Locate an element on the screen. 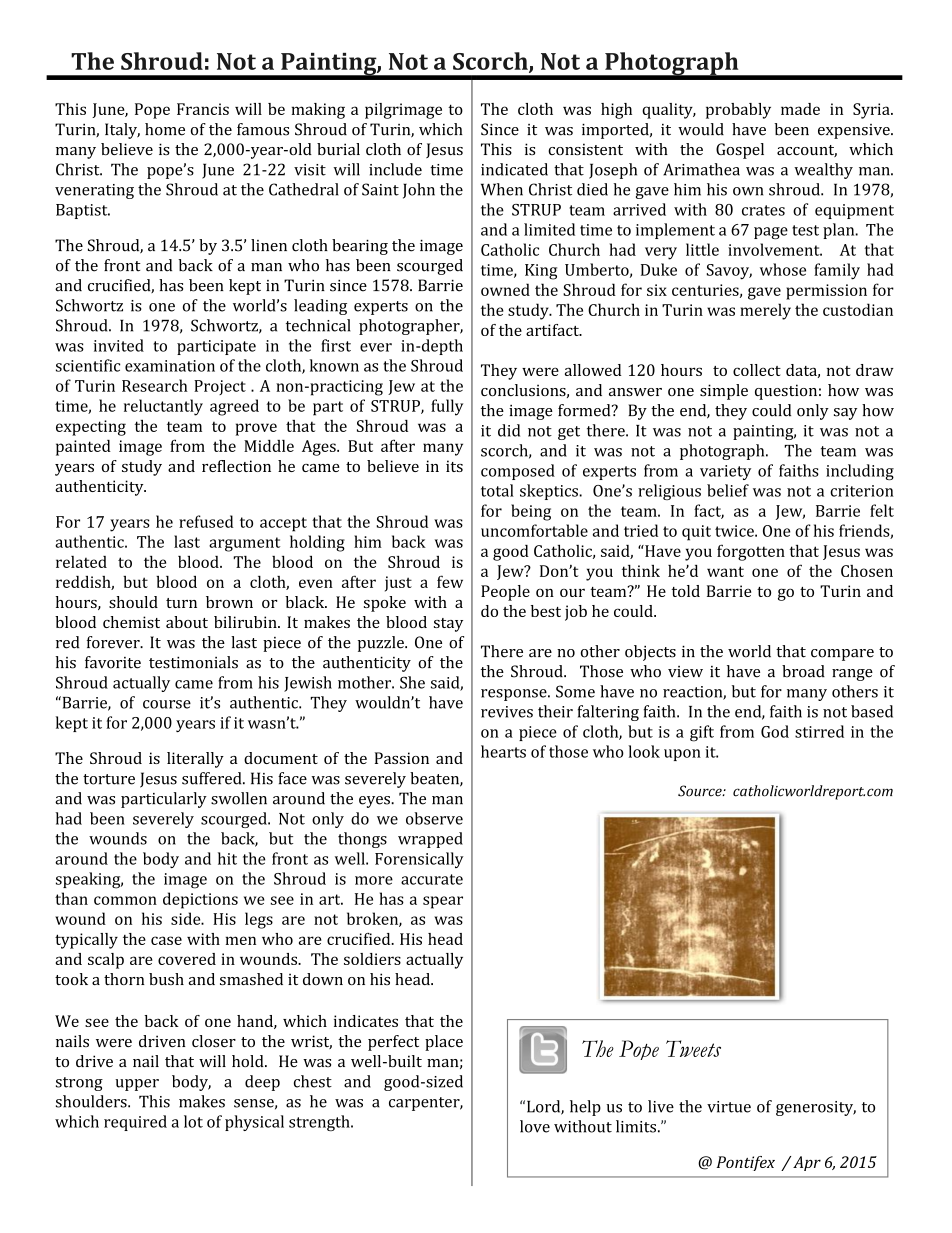  stay is located at coordinates (448, 625).
